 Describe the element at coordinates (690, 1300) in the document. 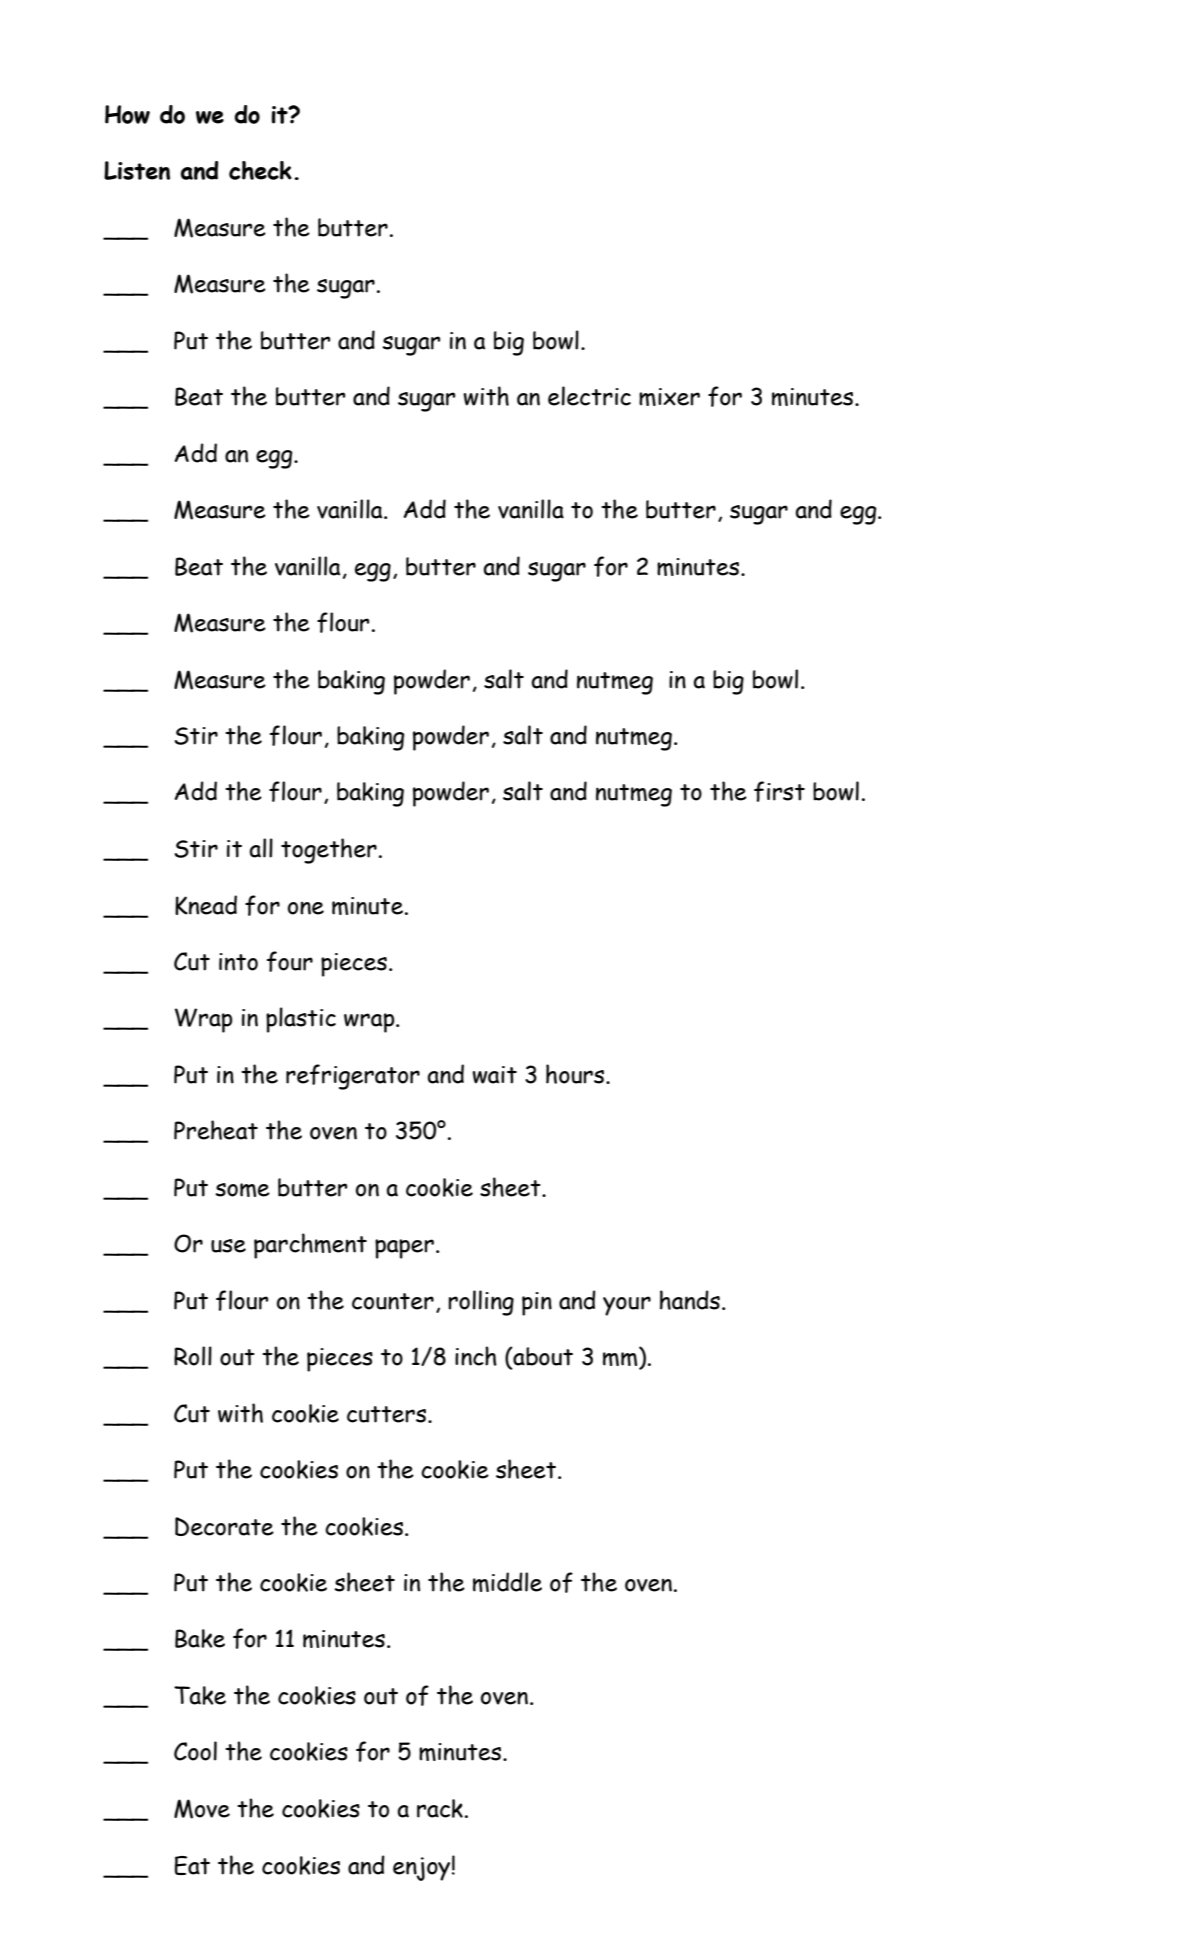

I see `hands` at that location.
